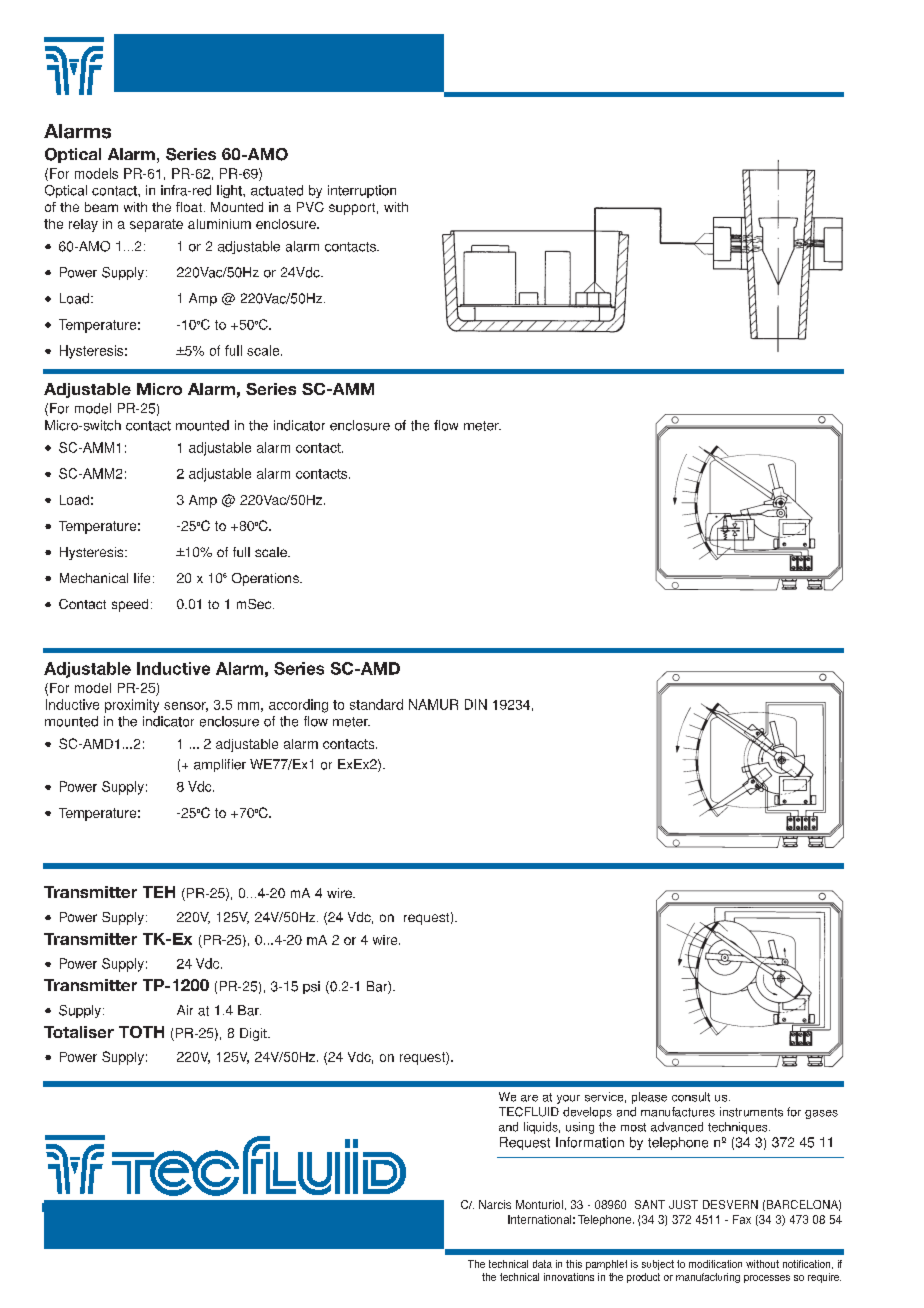 The height and width of the screenshot is (1308, 924). What do you see at coordinates (220, 765) in the screenshot?
I see `amplifier` at bounding box center [220, 765].
